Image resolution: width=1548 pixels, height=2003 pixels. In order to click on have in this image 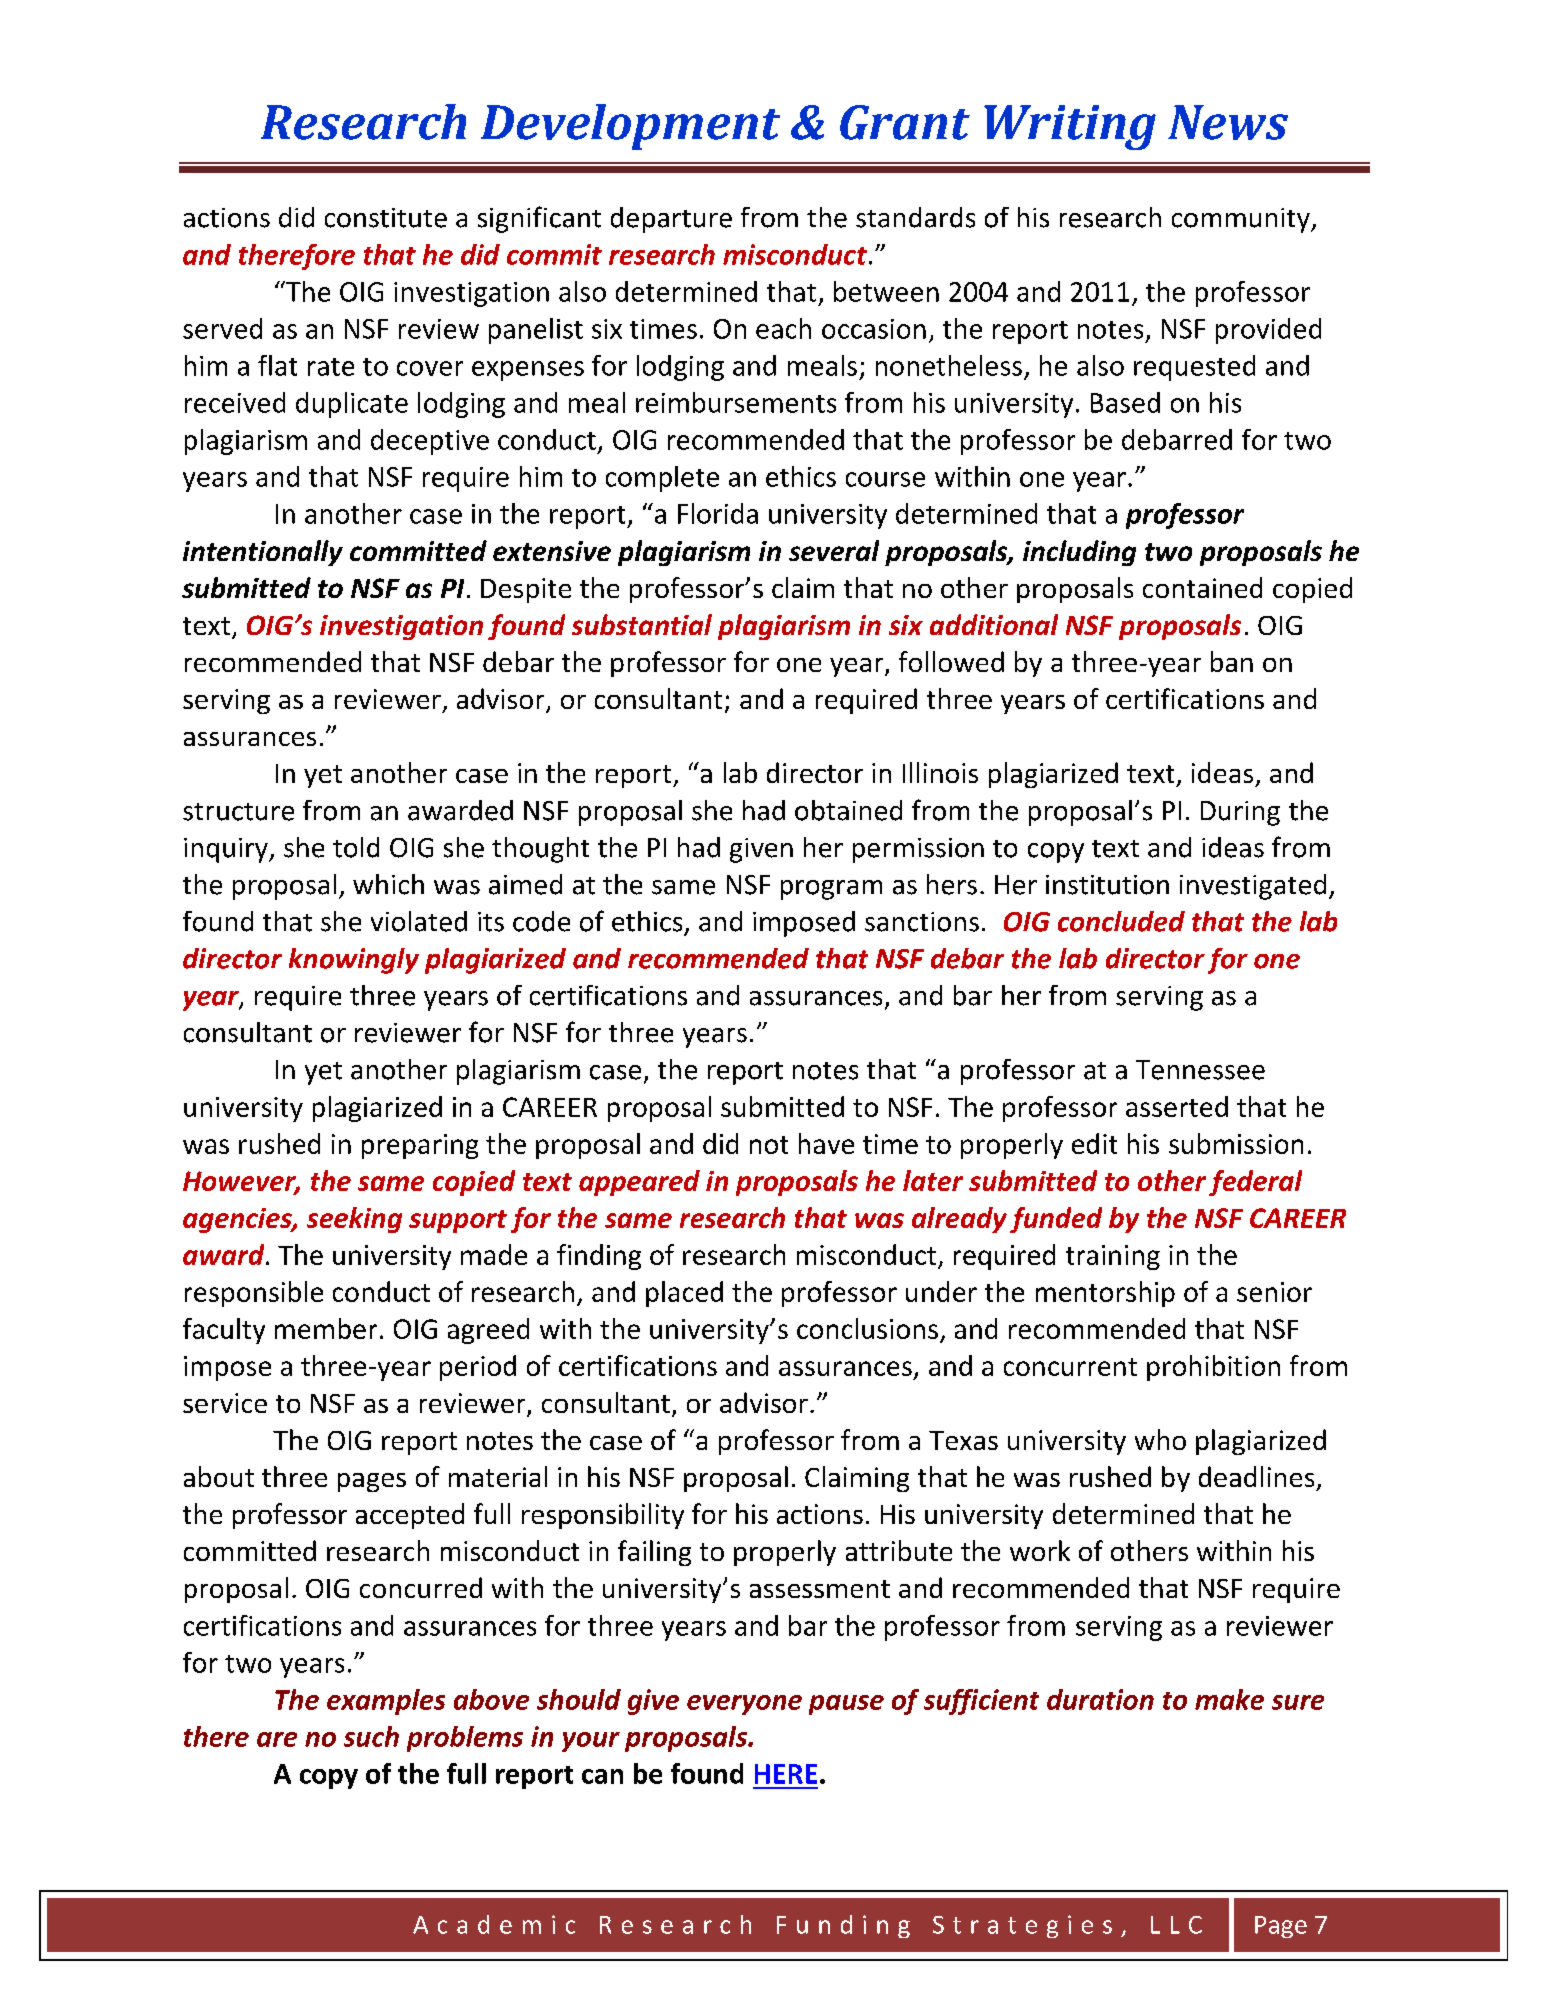, I will do `click(826, 1143)`.
